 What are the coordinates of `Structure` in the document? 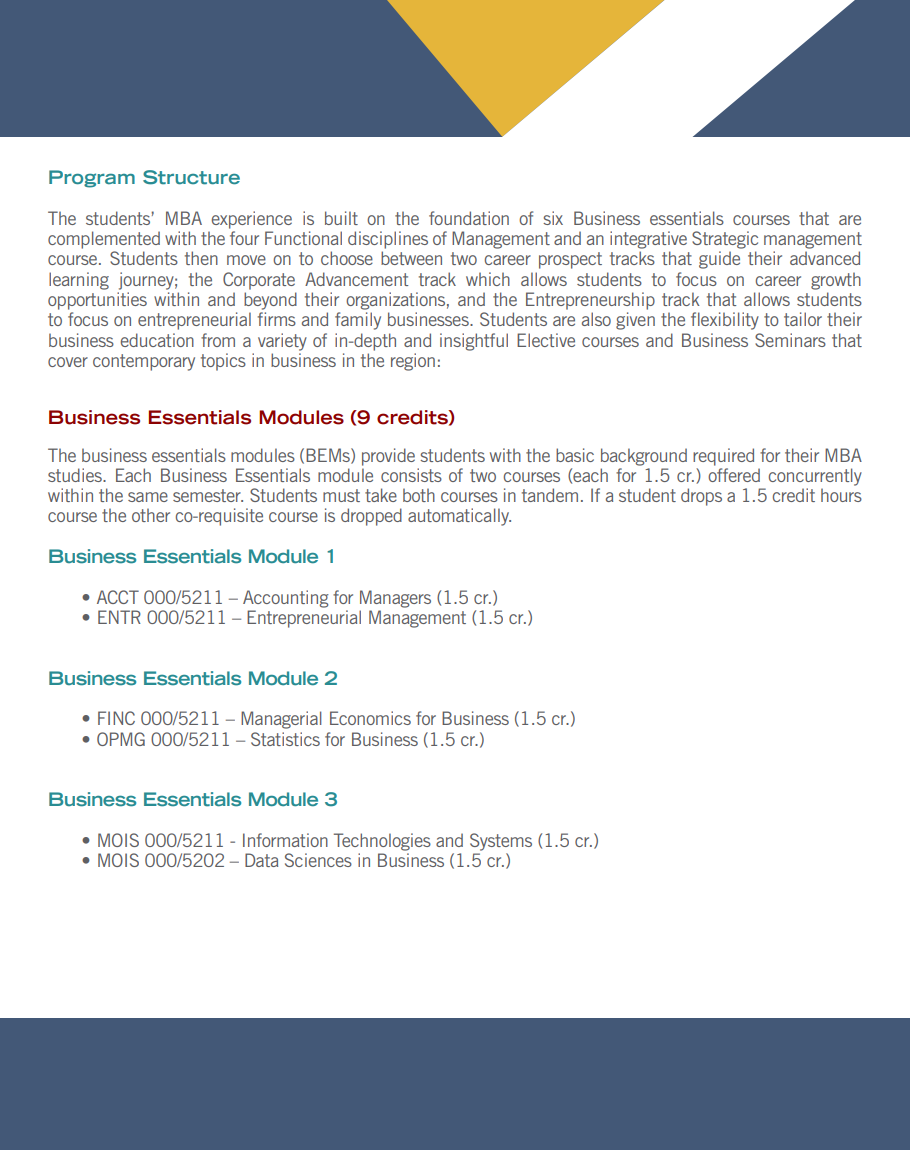 It's located at (191, 177).
